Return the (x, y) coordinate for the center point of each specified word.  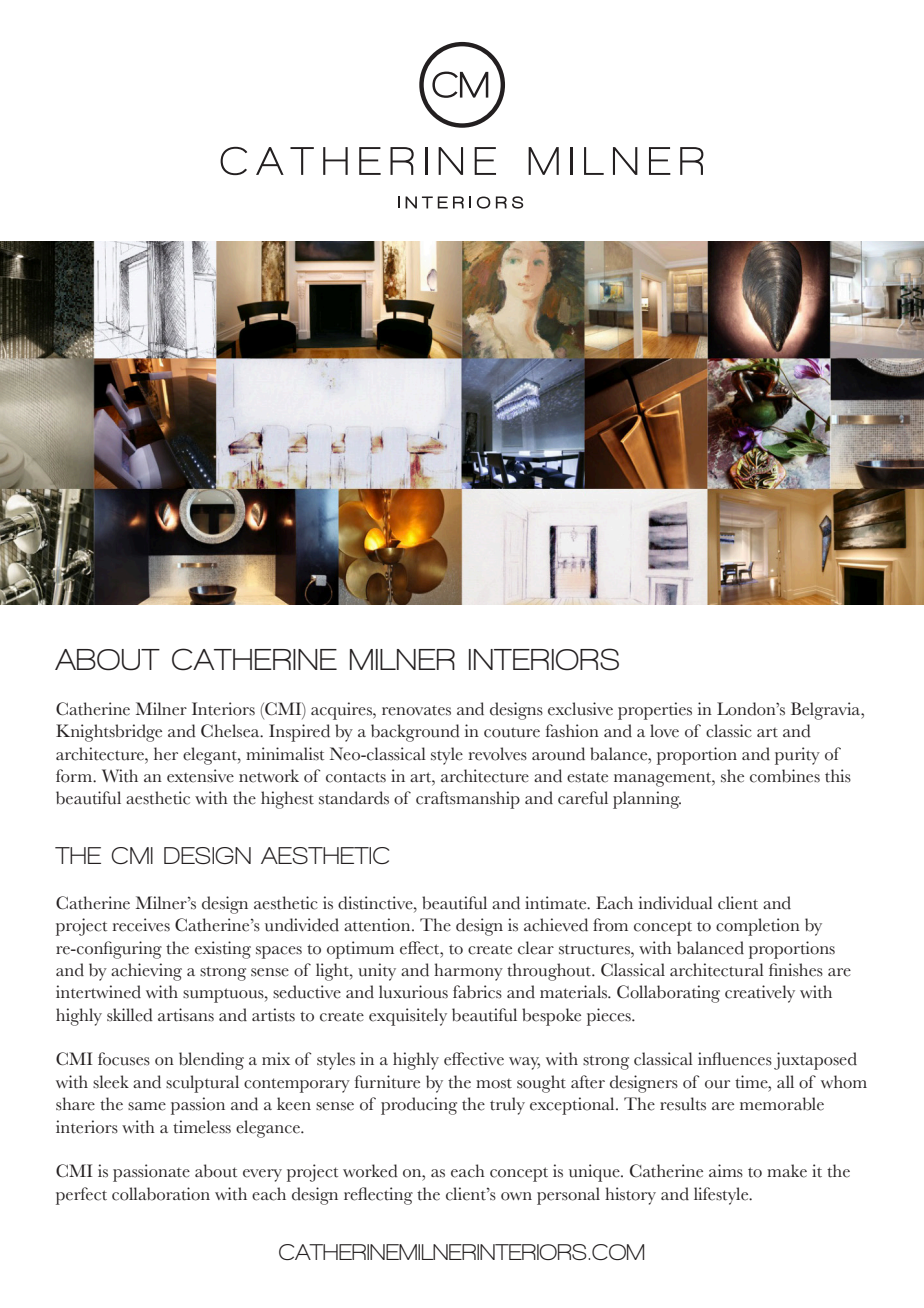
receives (141, 925)
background (415, 733)
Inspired (299, 733)
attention (378, 925)
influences (735, 1059)
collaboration (161, 1194)
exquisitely (408, 1017)
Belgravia (827, 711)
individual (676, 903)
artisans (186, 1015)
